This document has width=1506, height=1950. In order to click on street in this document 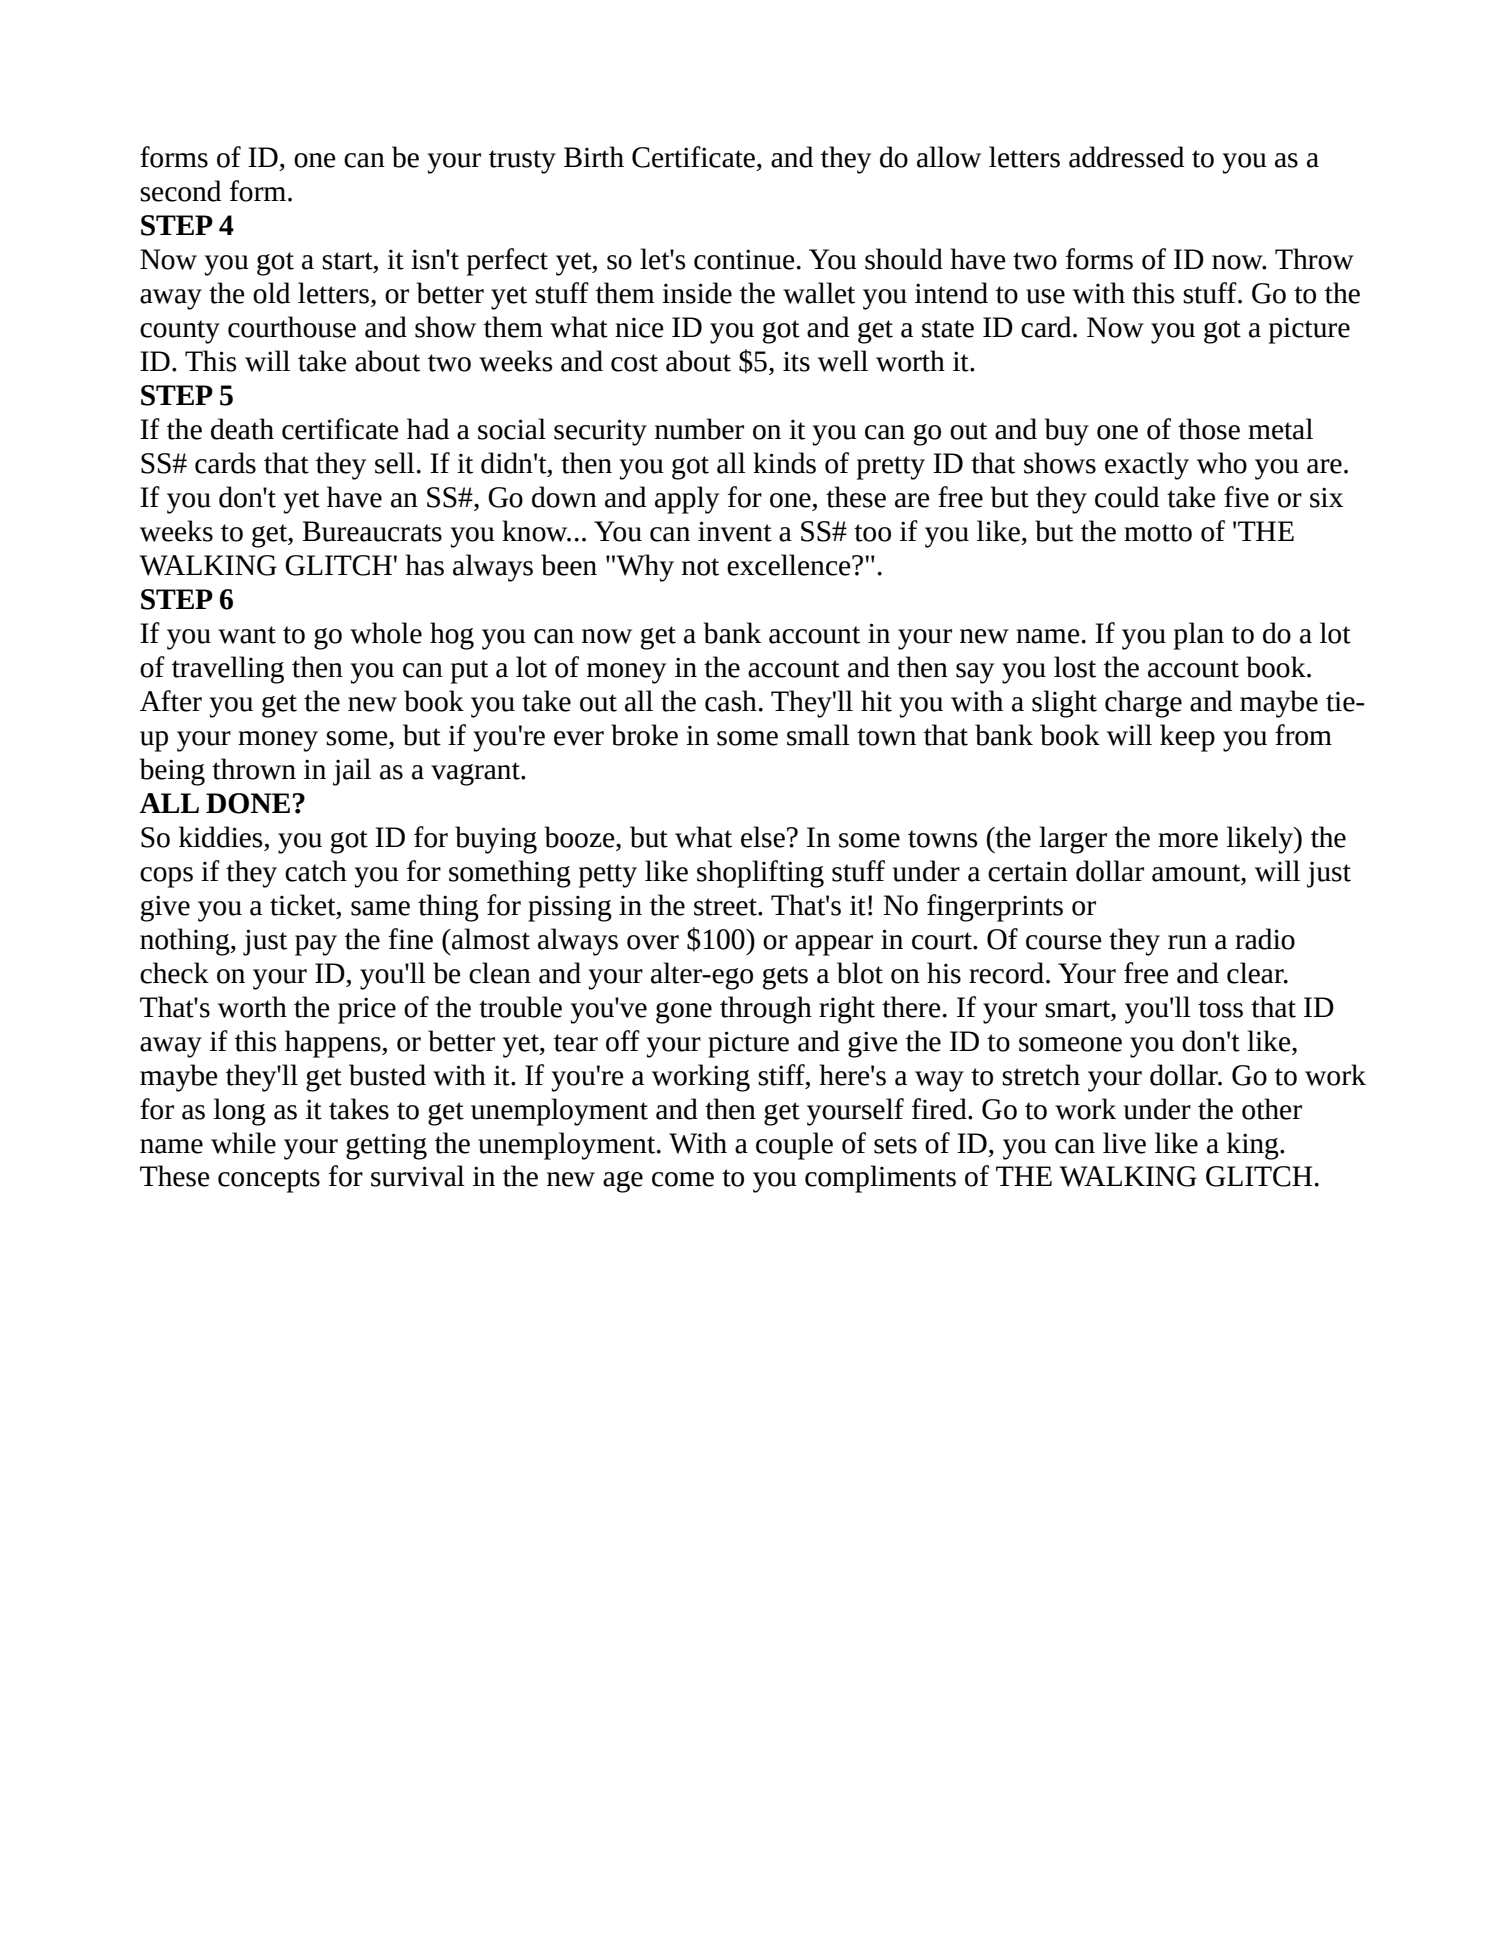, I will do `click(726, 907)`.
